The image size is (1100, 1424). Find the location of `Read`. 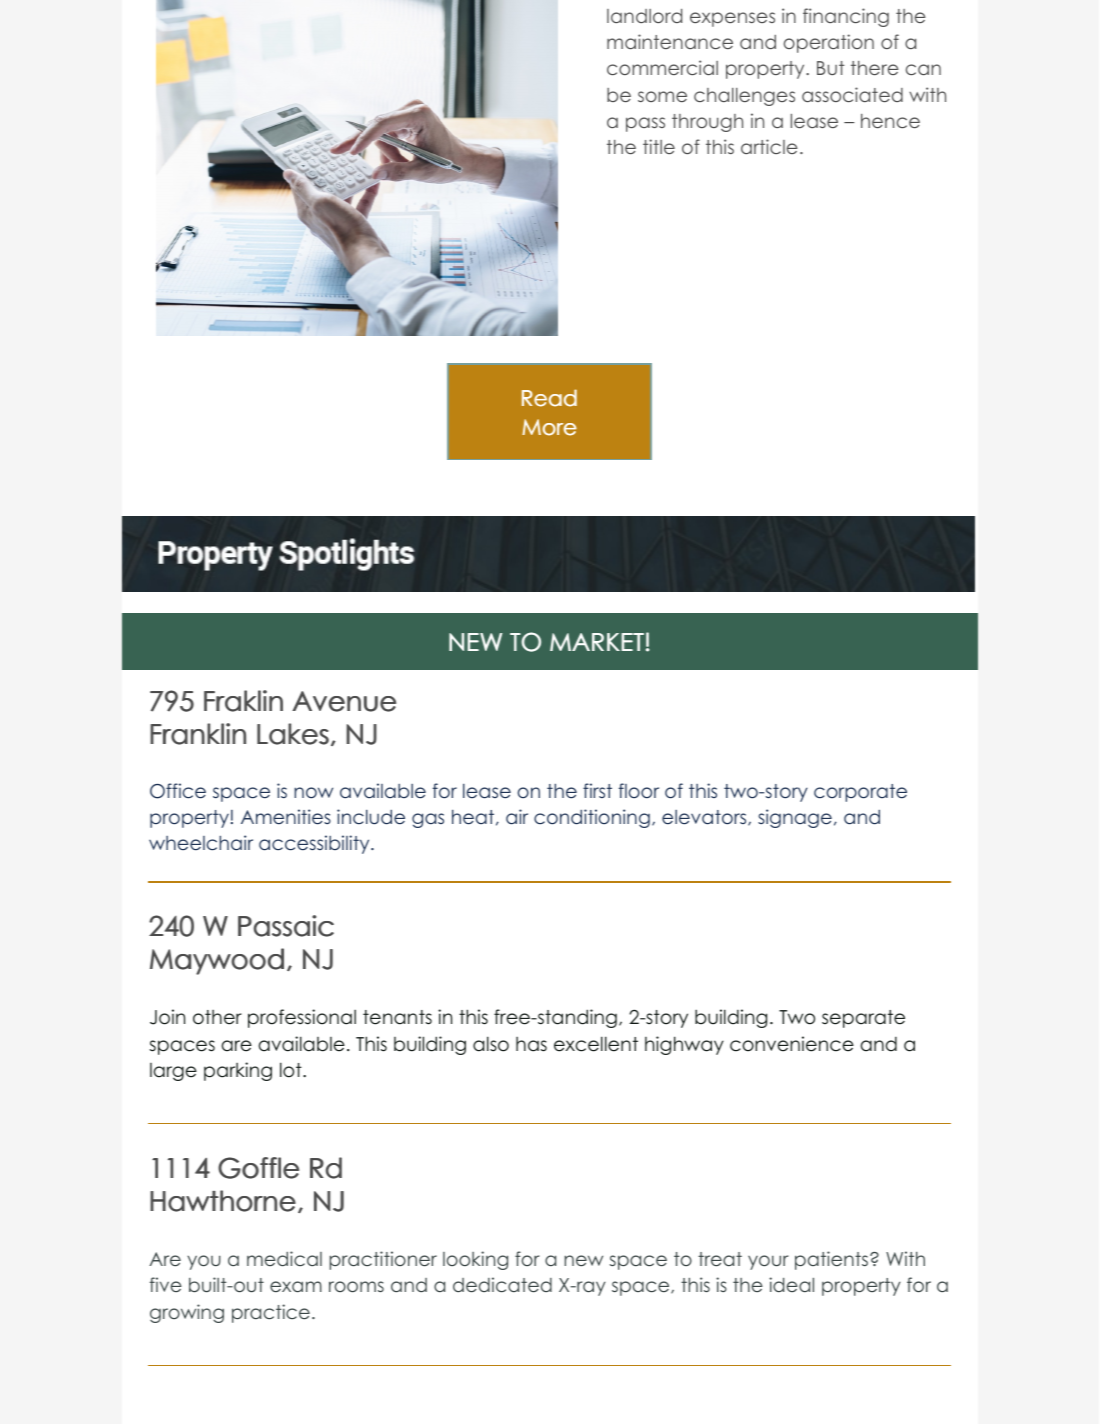

Read is located at coordinates (549, 398).
